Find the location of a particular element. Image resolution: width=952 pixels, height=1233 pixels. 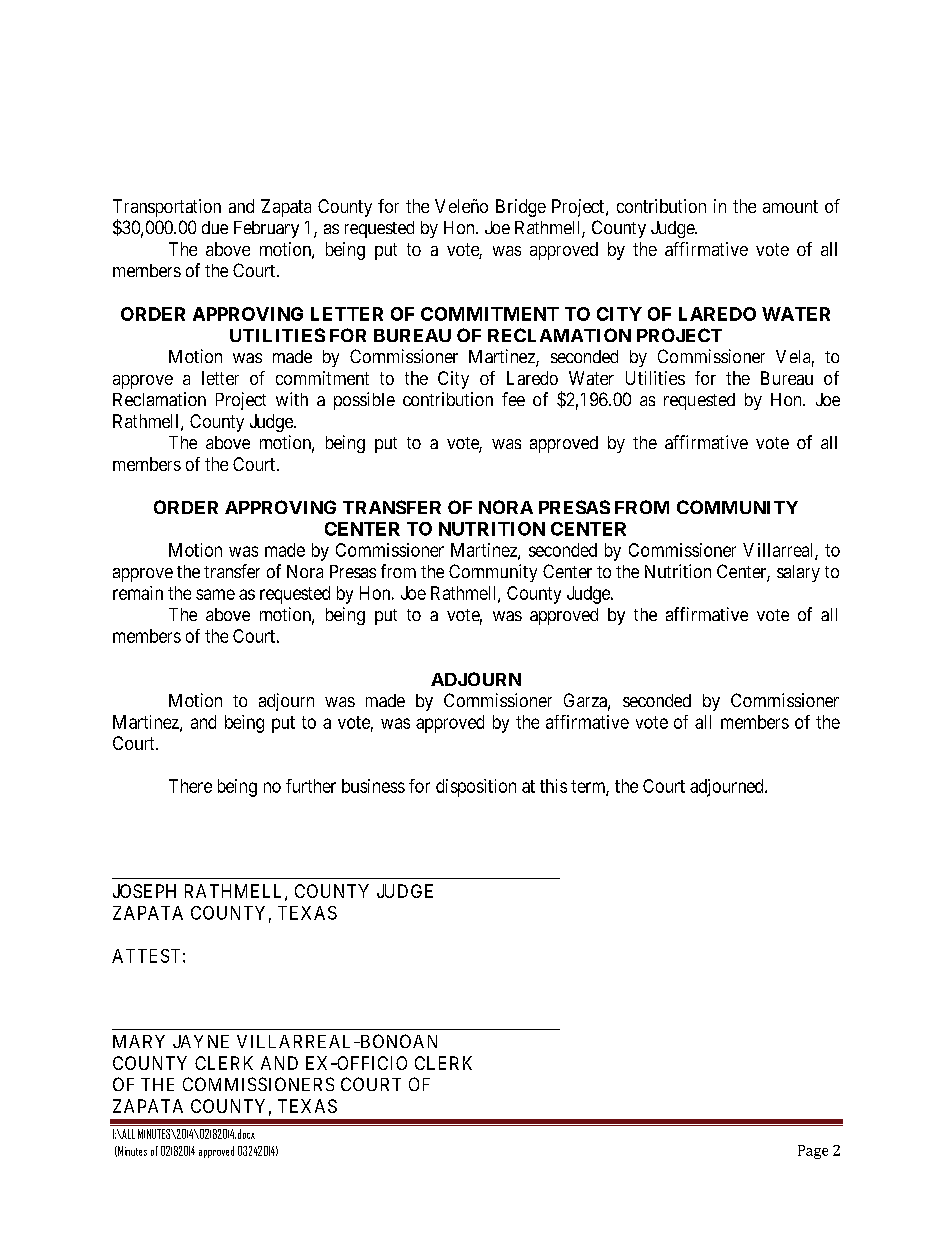

JAYNE is located at coordinates (201, 1041).
